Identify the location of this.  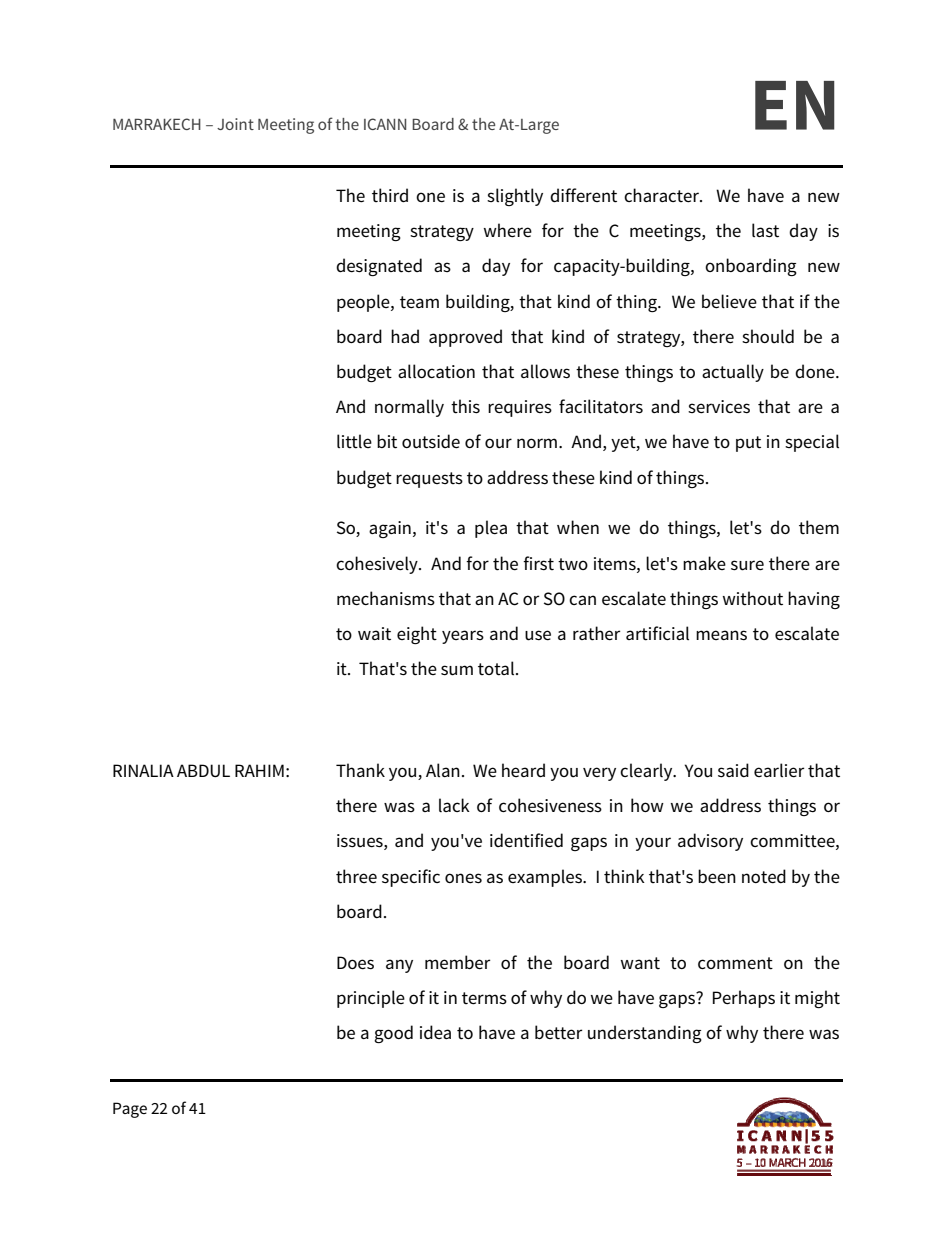
(465, 406).
